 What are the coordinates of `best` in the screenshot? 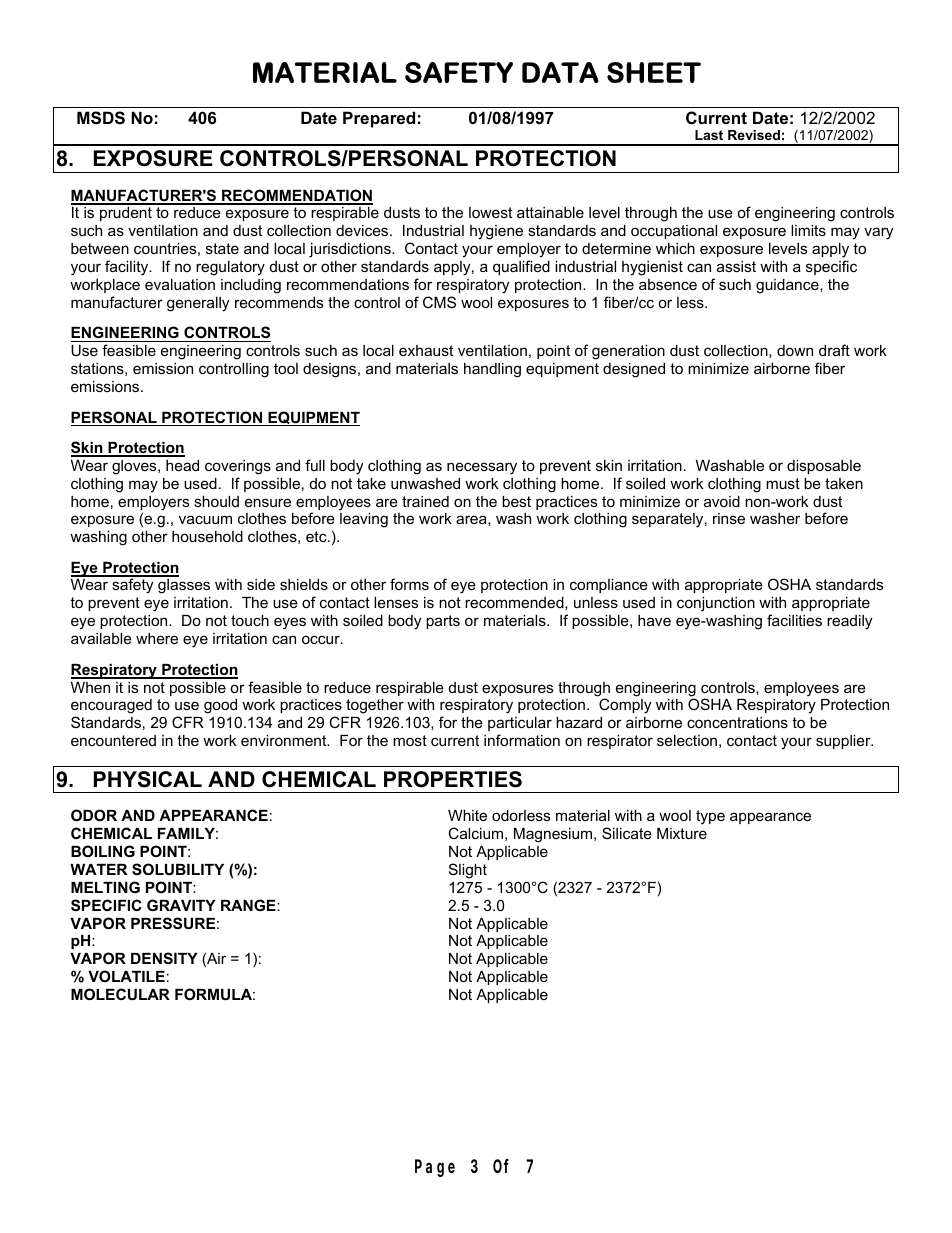 It's located at (516, 501).
